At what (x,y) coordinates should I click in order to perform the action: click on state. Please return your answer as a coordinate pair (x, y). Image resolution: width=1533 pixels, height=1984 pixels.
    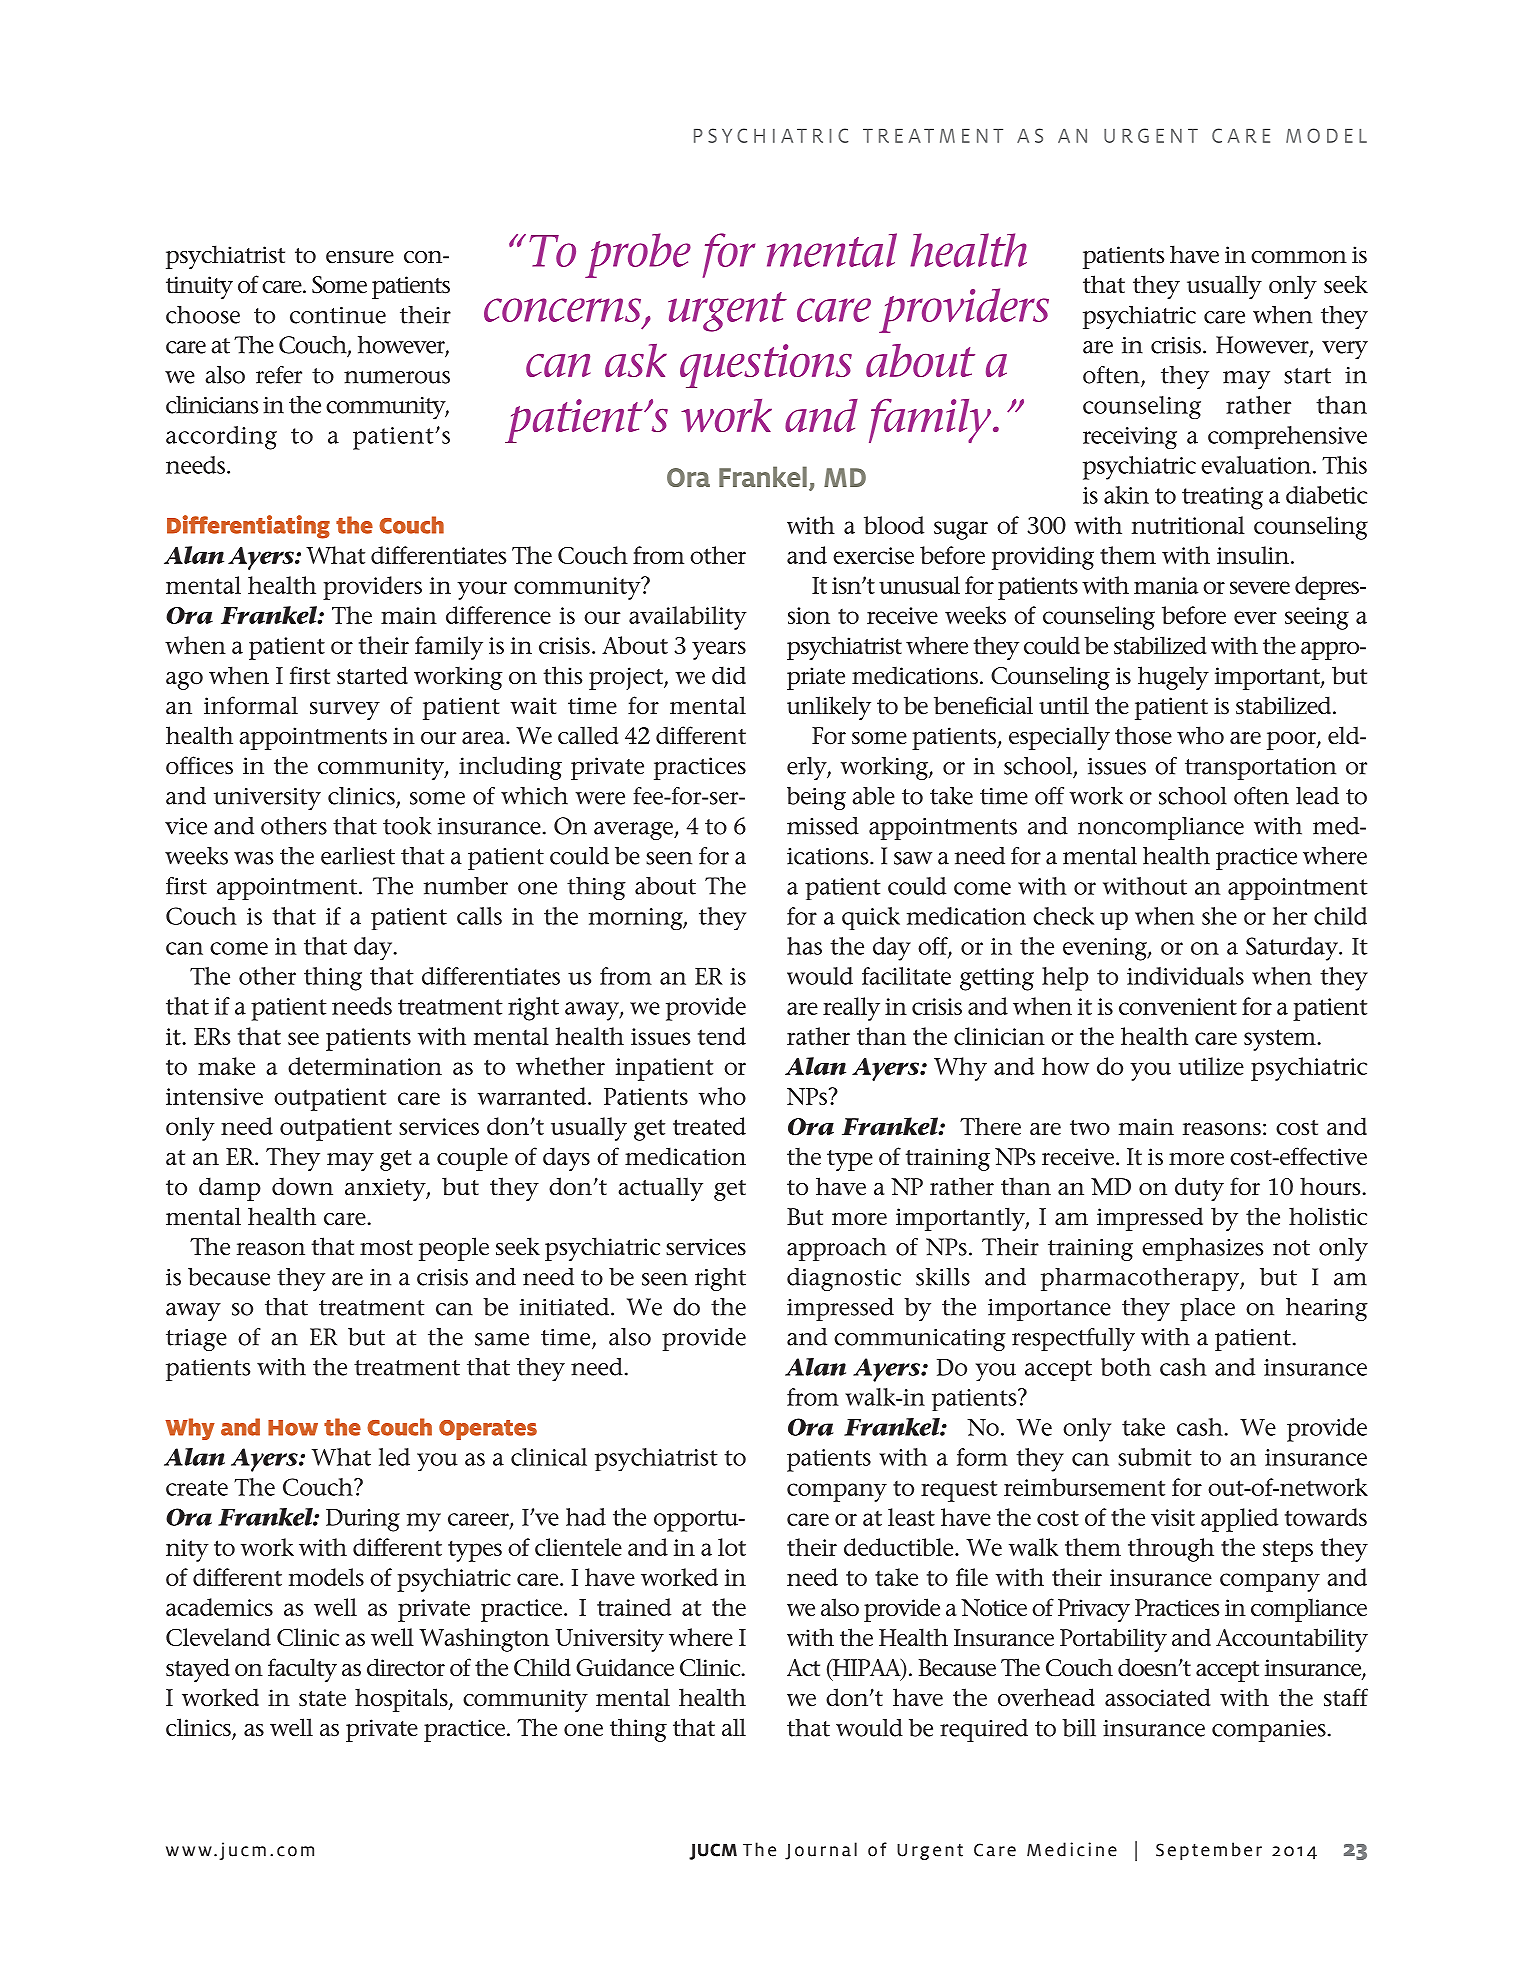
    Looking at the image, I should click on (322, 1699).
